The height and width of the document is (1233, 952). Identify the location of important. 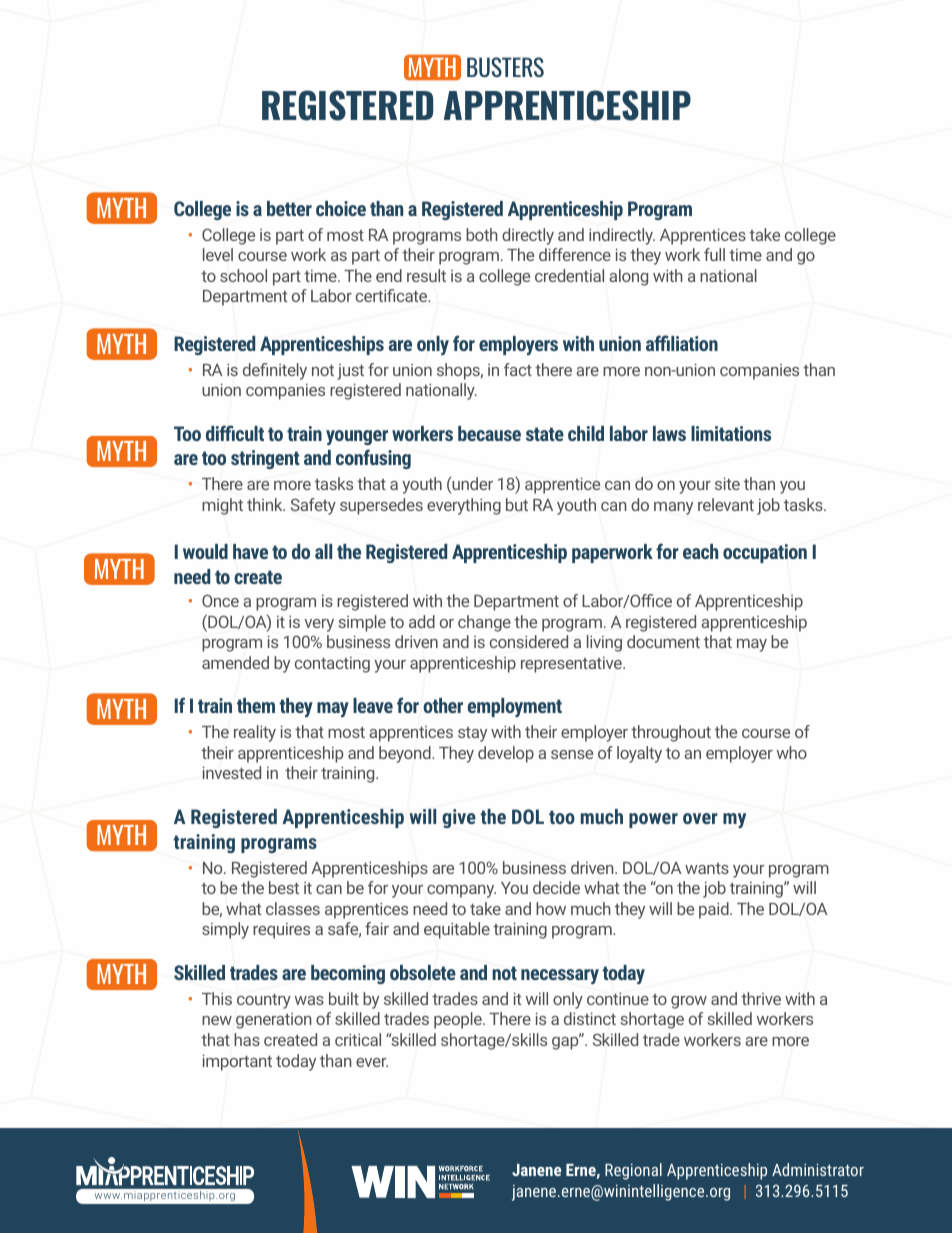
(237, 1062).
